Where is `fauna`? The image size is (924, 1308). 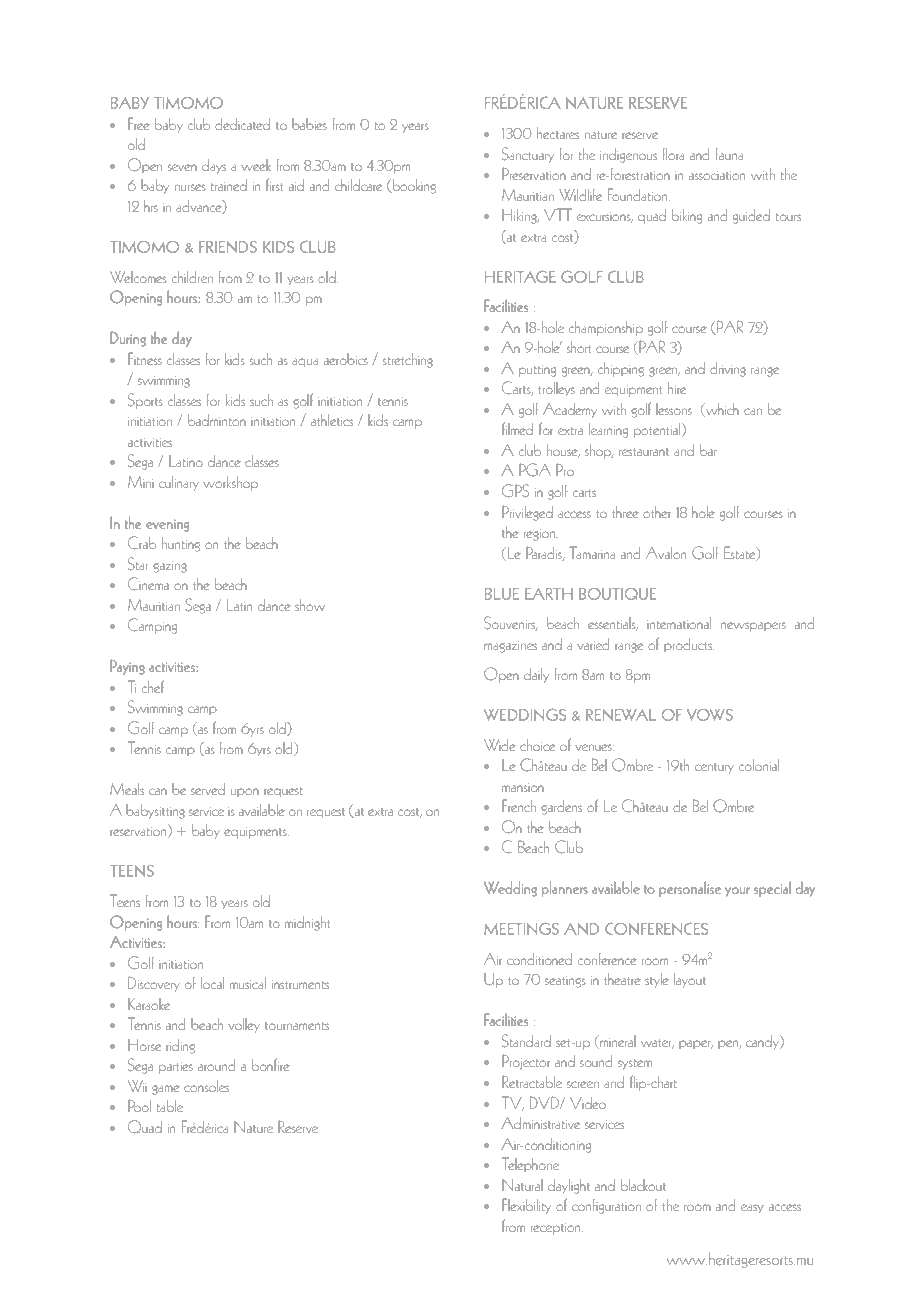 fauna is located at coordinates (729, 154).
